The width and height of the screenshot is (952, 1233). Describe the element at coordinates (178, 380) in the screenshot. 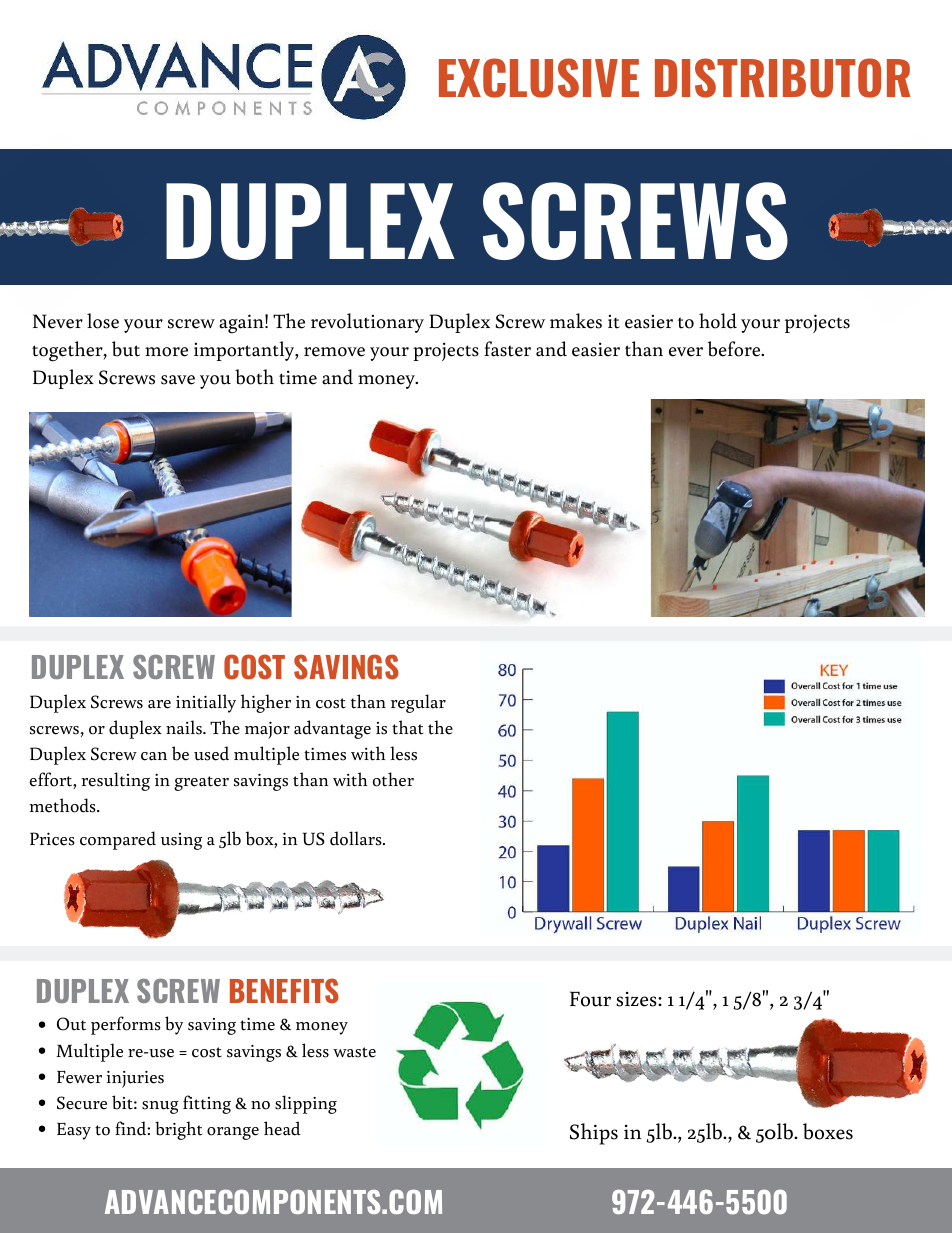

I see `save` at that location.
